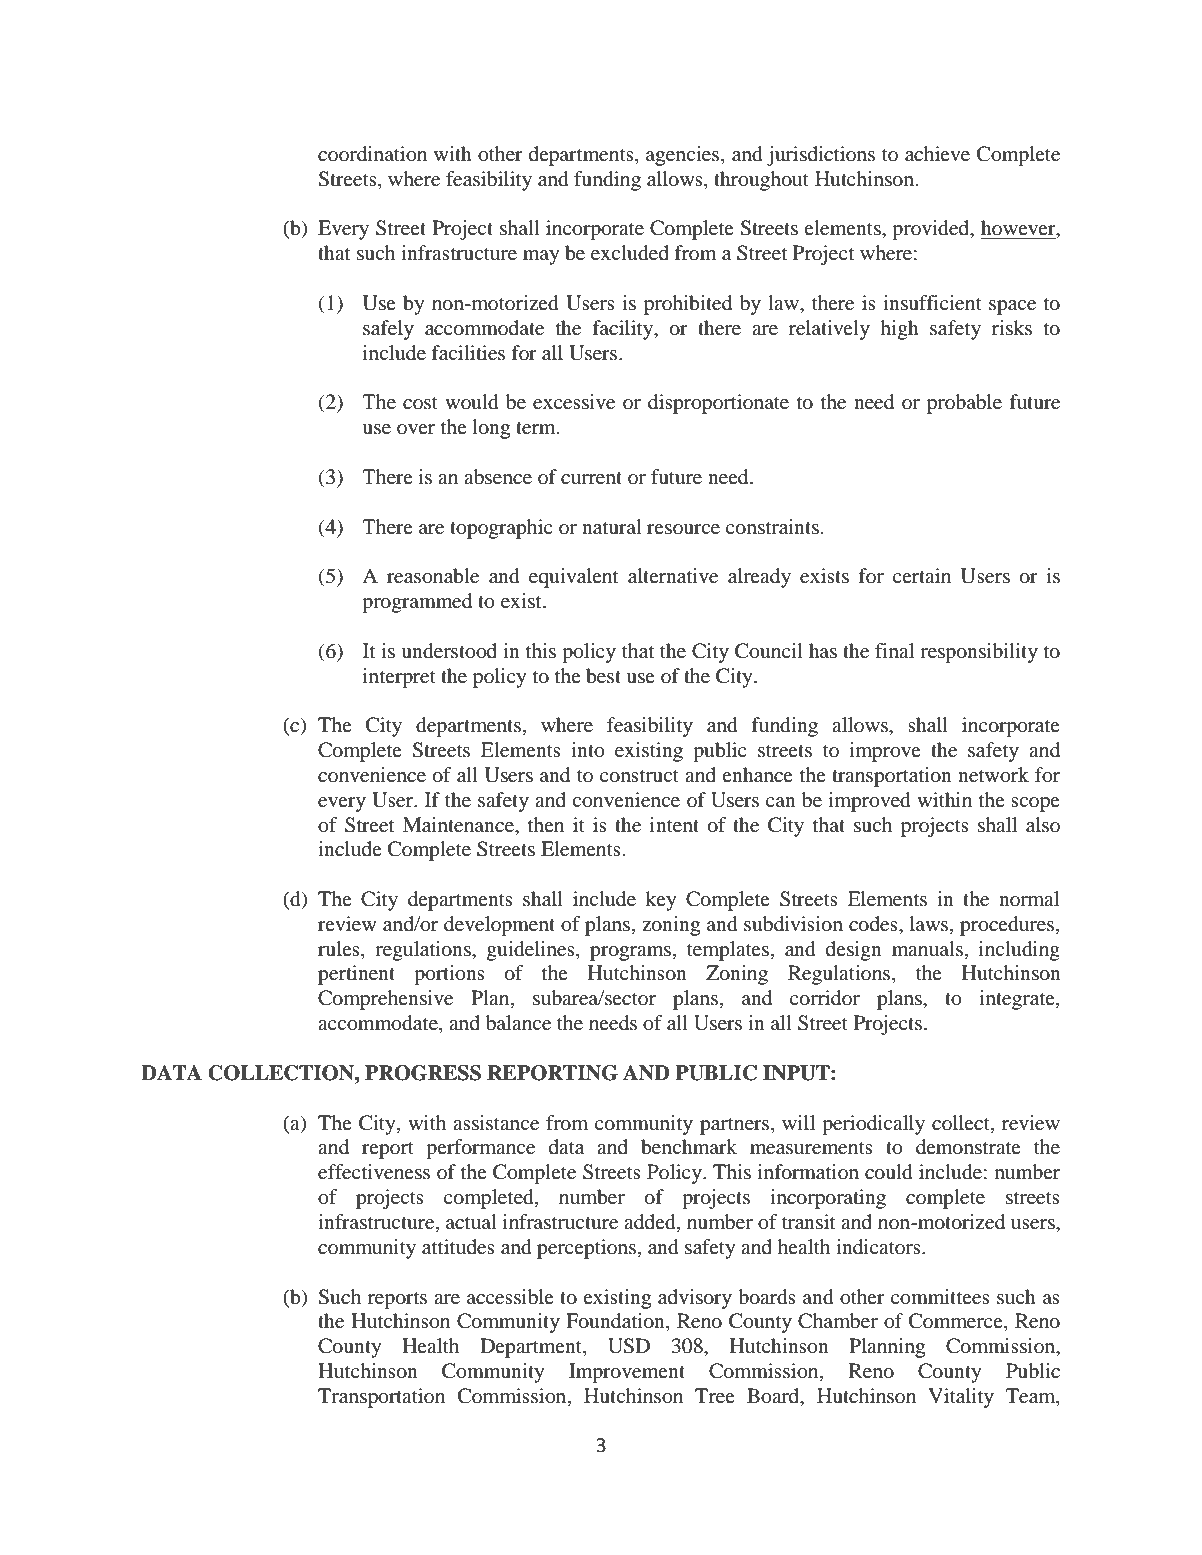 This page has width=1202, height=1555. Describe the element at coordinates (372, 154) in the page. I see `coordination` at that location.
